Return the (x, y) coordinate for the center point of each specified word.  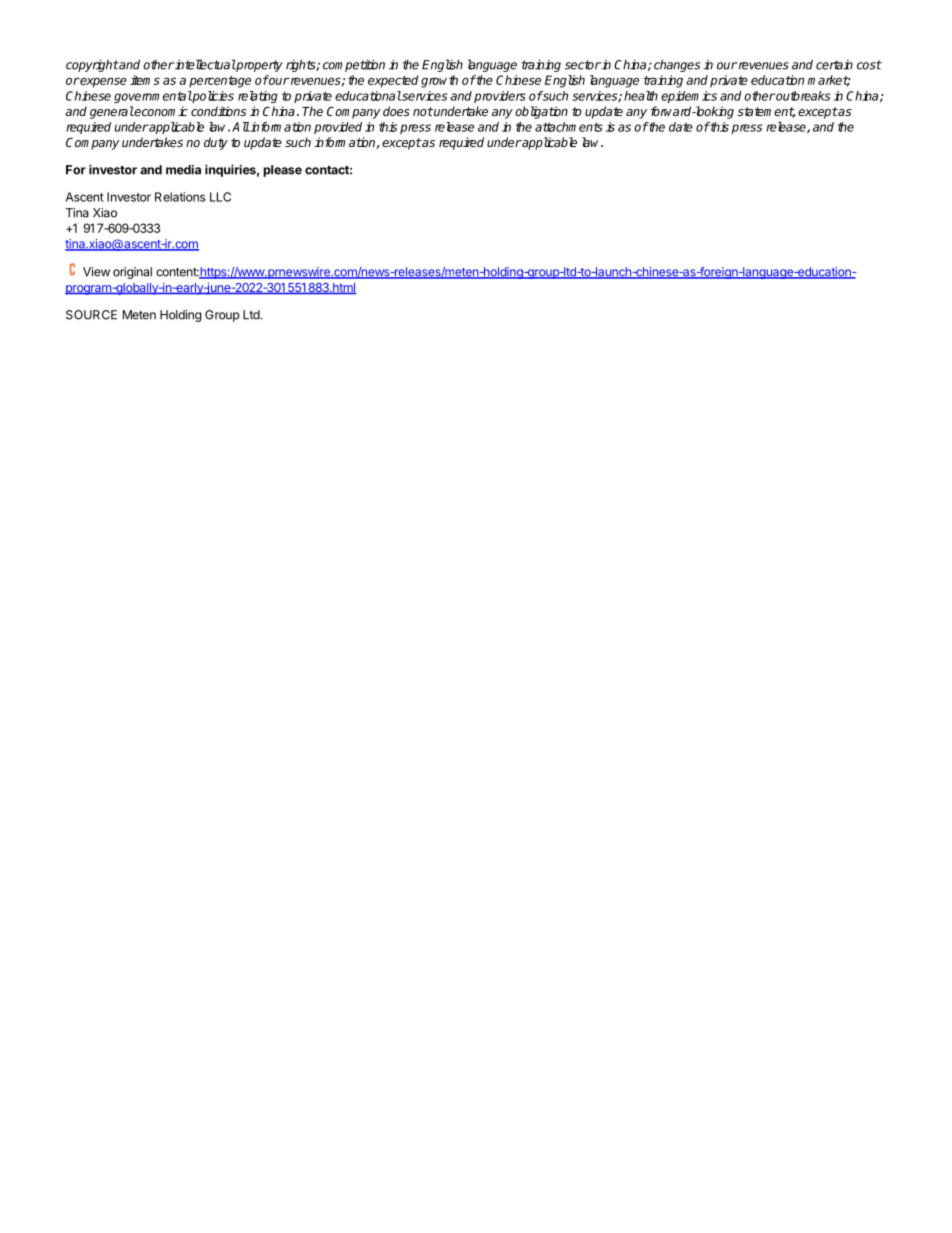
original (132, 273)
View (96, 272)
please (282, 171)
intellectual (204, 64)
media (183, 169)
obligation (541, 112)
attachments (569, 127)
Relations (180, 197)
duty (216, 143)
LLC (220, 197)
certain (834, 65)
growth (439, 81)
